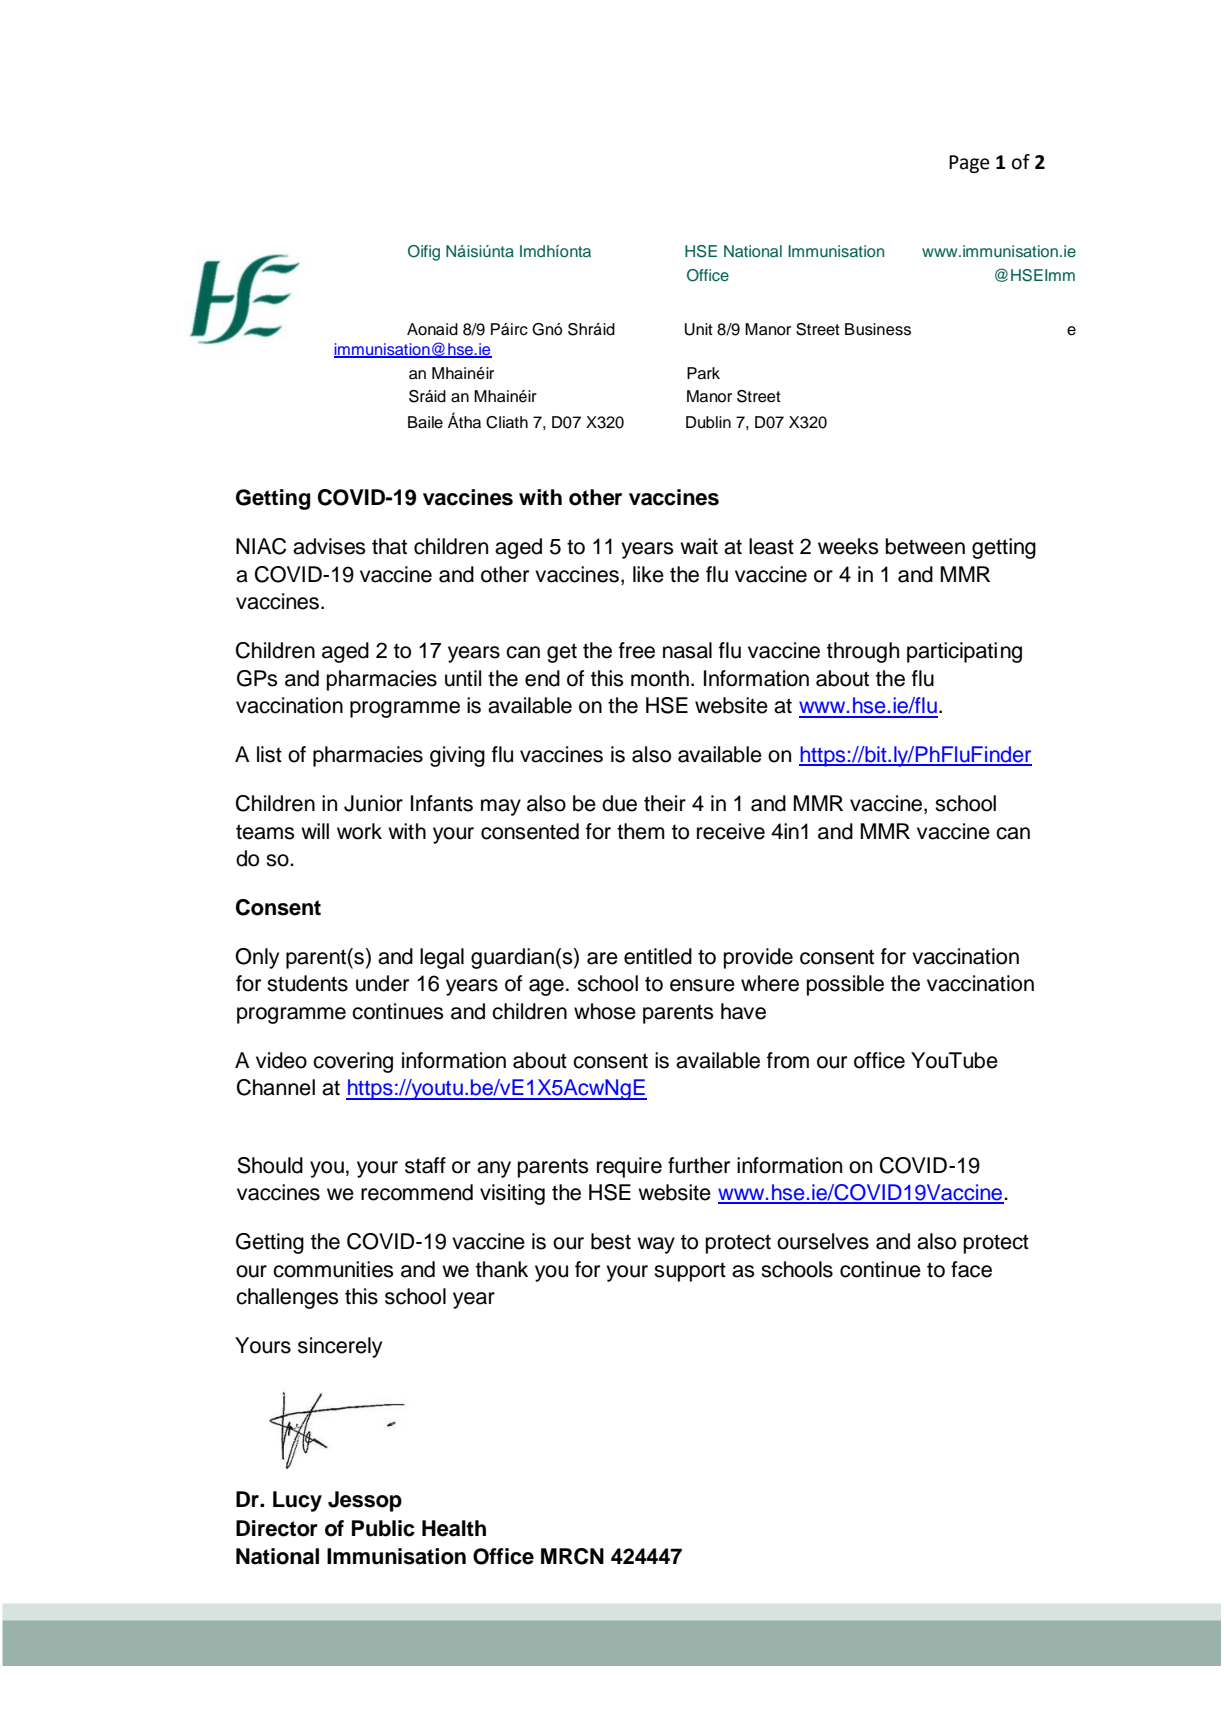 Image resolution: width=1224 pixels, height=1730 pixels. What do you see at coordinates (848, 546) in the image?
I see `weeks` at bounding box center [848, 546].
